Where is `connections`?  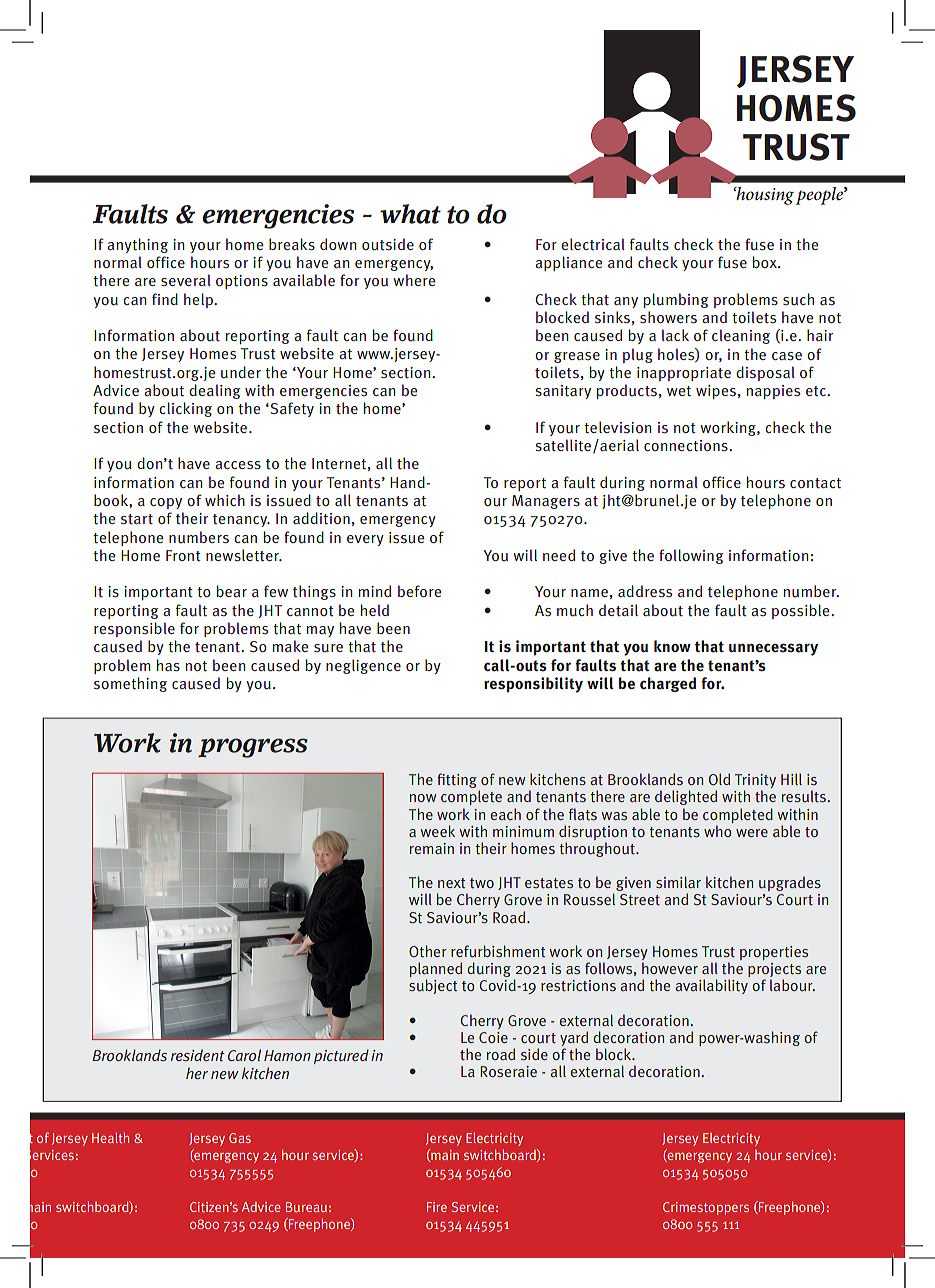
connections is located at coordinates (687, 446).
